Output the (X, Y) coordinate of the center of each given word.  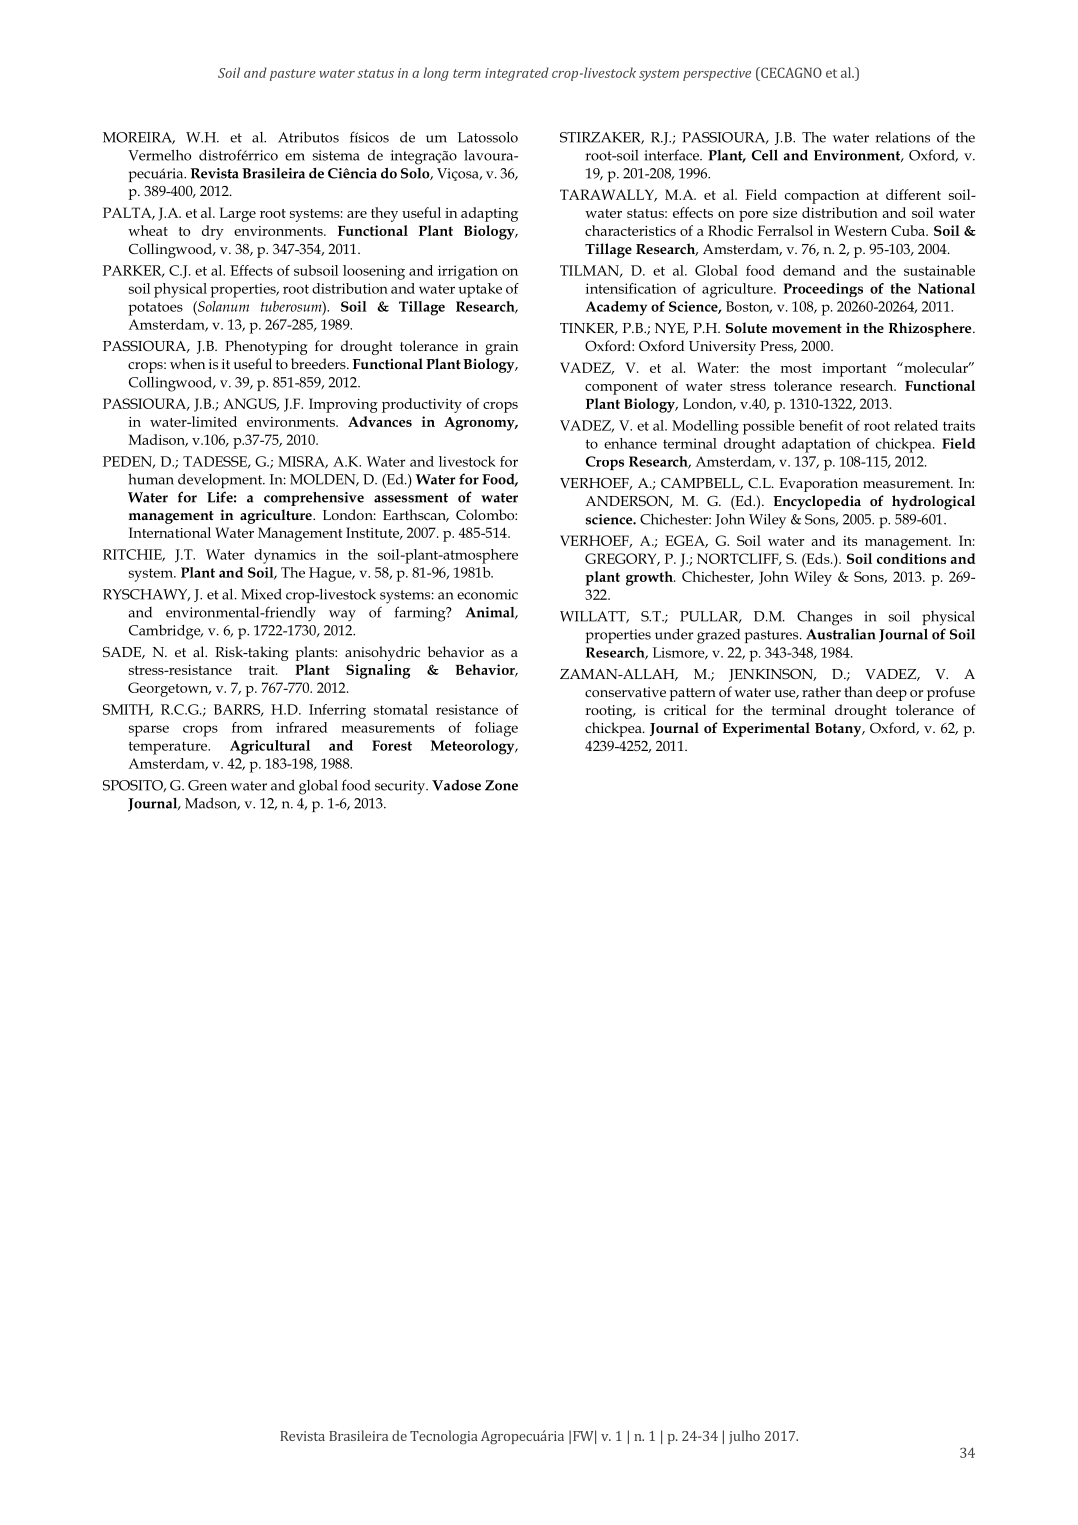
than (858, 691)
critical (685, 709)
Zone (501, 785)
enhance (630, 443)
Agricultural (270, 747)
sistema (336, 155)
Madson (212, 803)
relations (902, 137)
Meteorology (474, 747)
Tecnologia (444, 1437)
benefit (821, 425)
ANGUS (251, 404)
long (436, 74)
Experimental (766, 729)
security (401, 787)
